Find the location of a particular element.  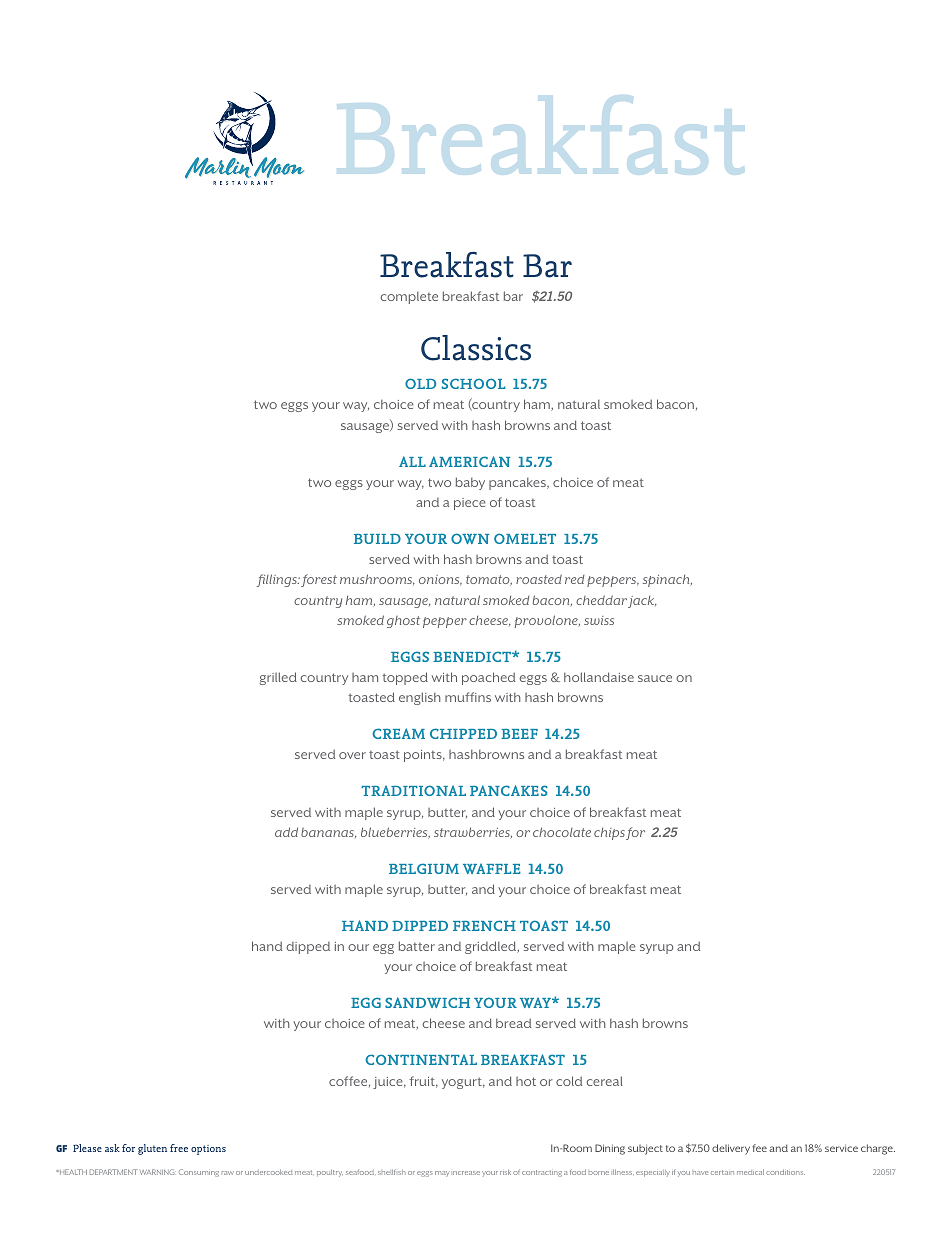

free is located at coordinates (179, 1148).
